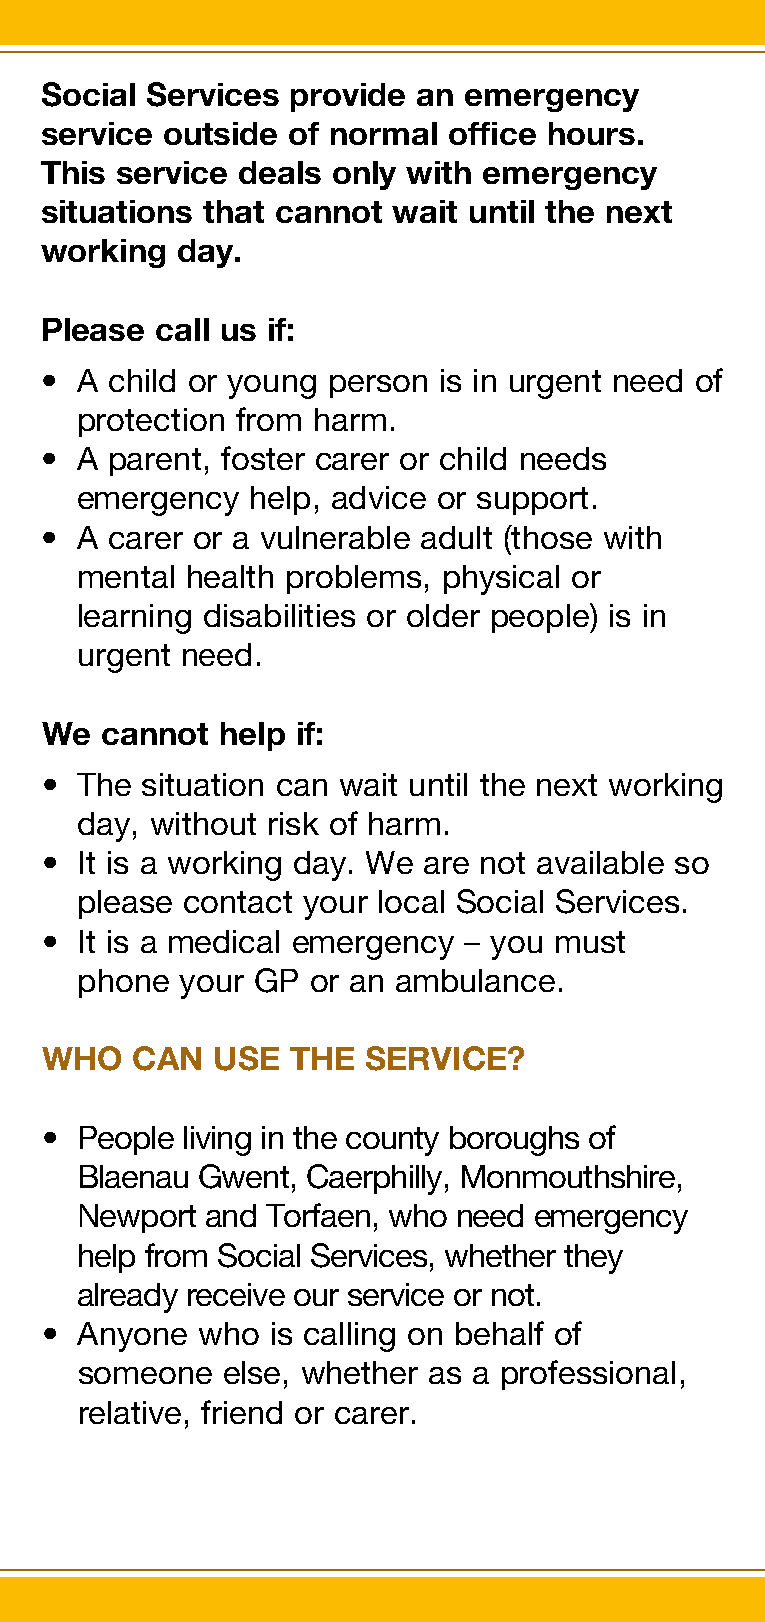 The image size is (765, 1622). What do you see at coordinates (348, 97) in the screenshot?
I see `provide` at bounding box center [348, 97].
